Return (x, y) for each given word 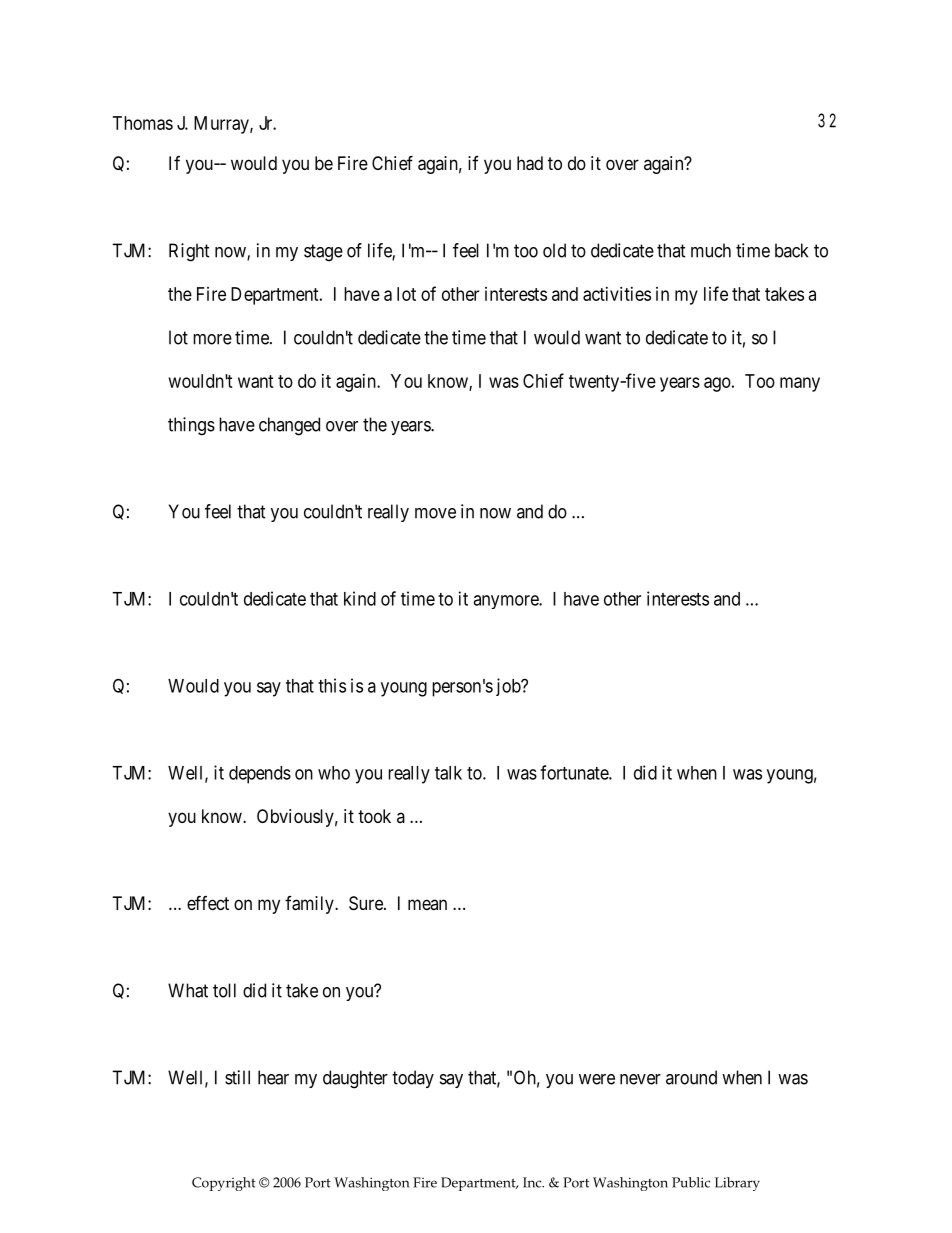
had (530, 163)
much (711, 250)
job (509, 687)
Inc (533, 1182)
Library (737, 1184)
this (332, 685)
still (237, 1077)
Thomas (143, 123)
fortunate (575, 772)
